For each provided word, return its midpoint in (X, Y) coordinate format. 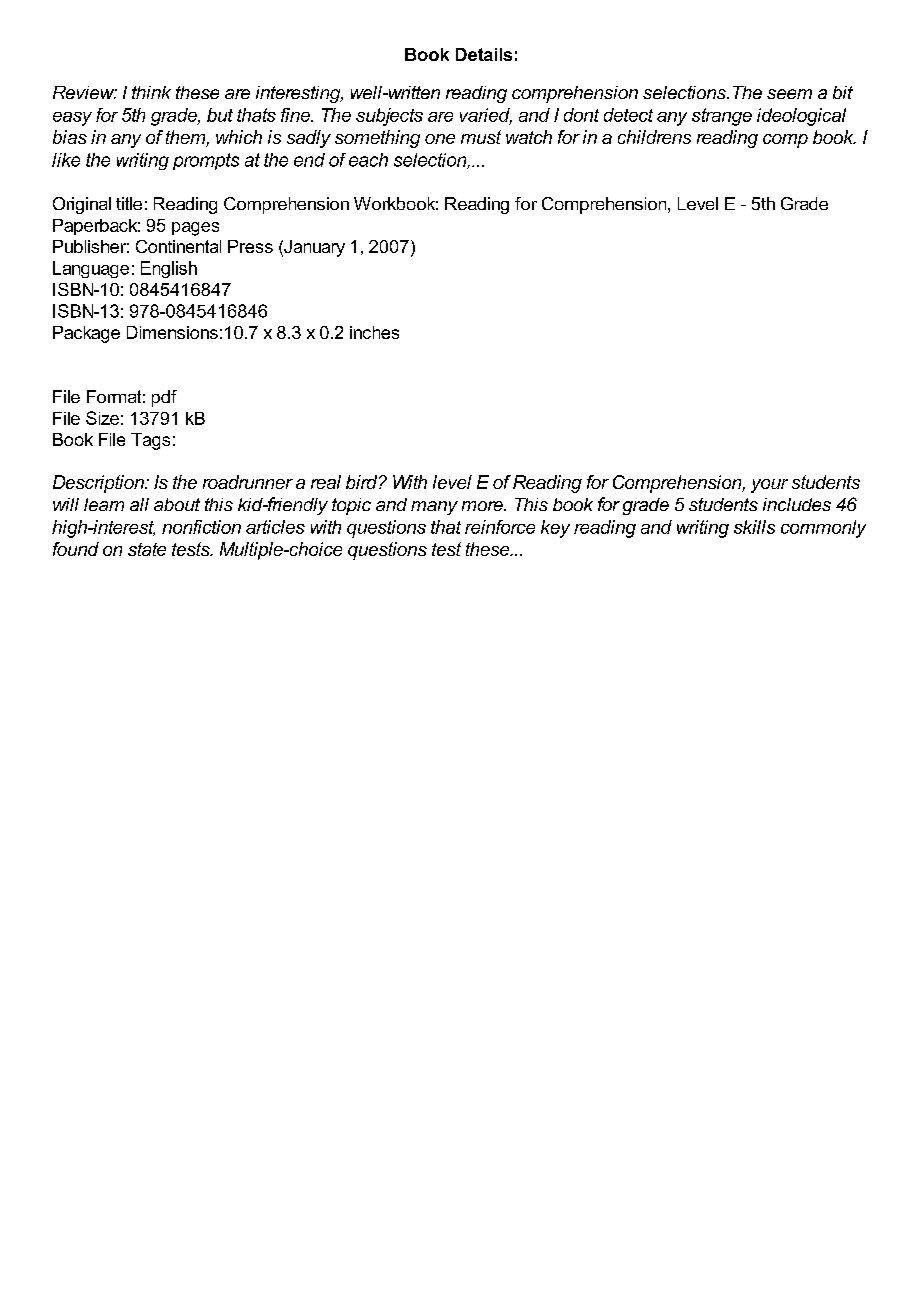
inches (374, 332)
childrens (654, 137)
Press (250, 246)
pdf (164, 398)
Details (484, 54)
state (147, 549)
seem (789, 94)
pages (195, 229)
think (151, 92)
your (769, 486)
